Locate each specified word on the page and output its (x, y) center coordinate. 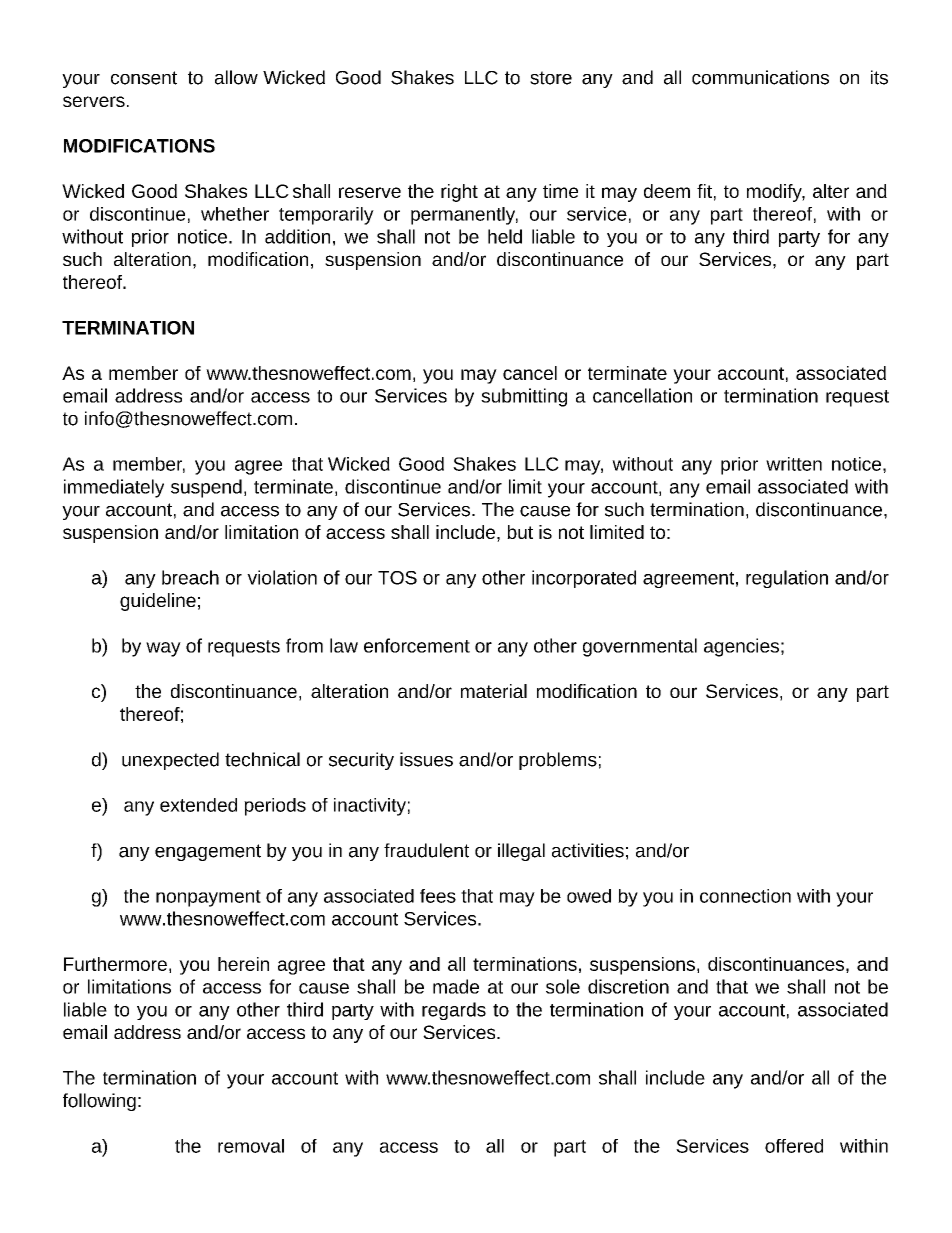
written (794, 464)
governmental (640, 647)
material (494, 691)
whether (235, 214)
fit (704, 191)
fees (438, 896)
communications (760, 77)
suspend (206, 488)
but (520, 532)
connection (745, 896)
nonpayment (208, 898)
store (551, 78)
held (505, 236)
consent (144, 78)
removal (251, 1146)
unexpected (170, 761)
